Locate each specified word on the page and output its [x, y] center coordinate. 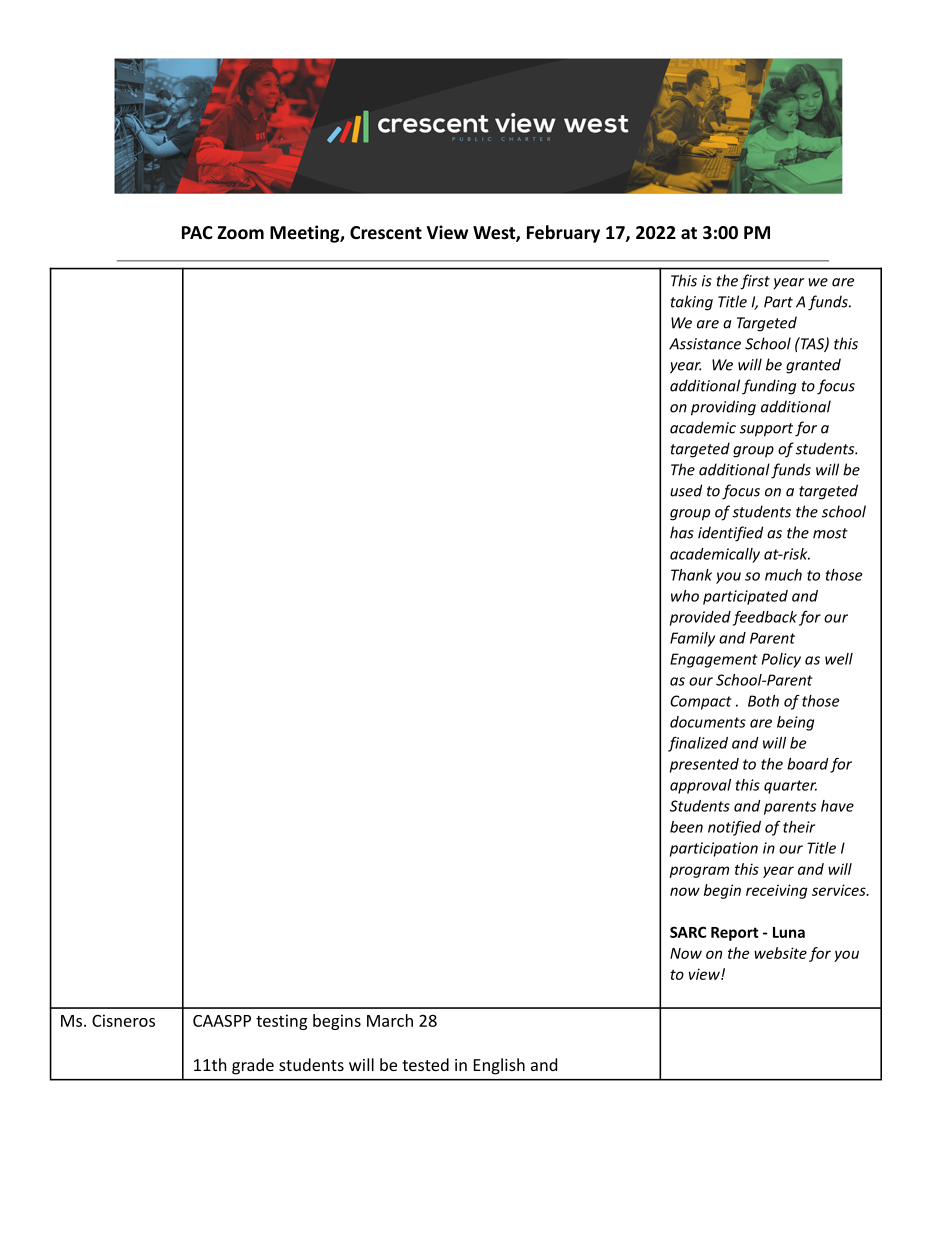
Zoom [240, 233]
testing [281, 1022]
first [755, 282]
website [780, 953]
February [563, 234]
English [499, 1066]
